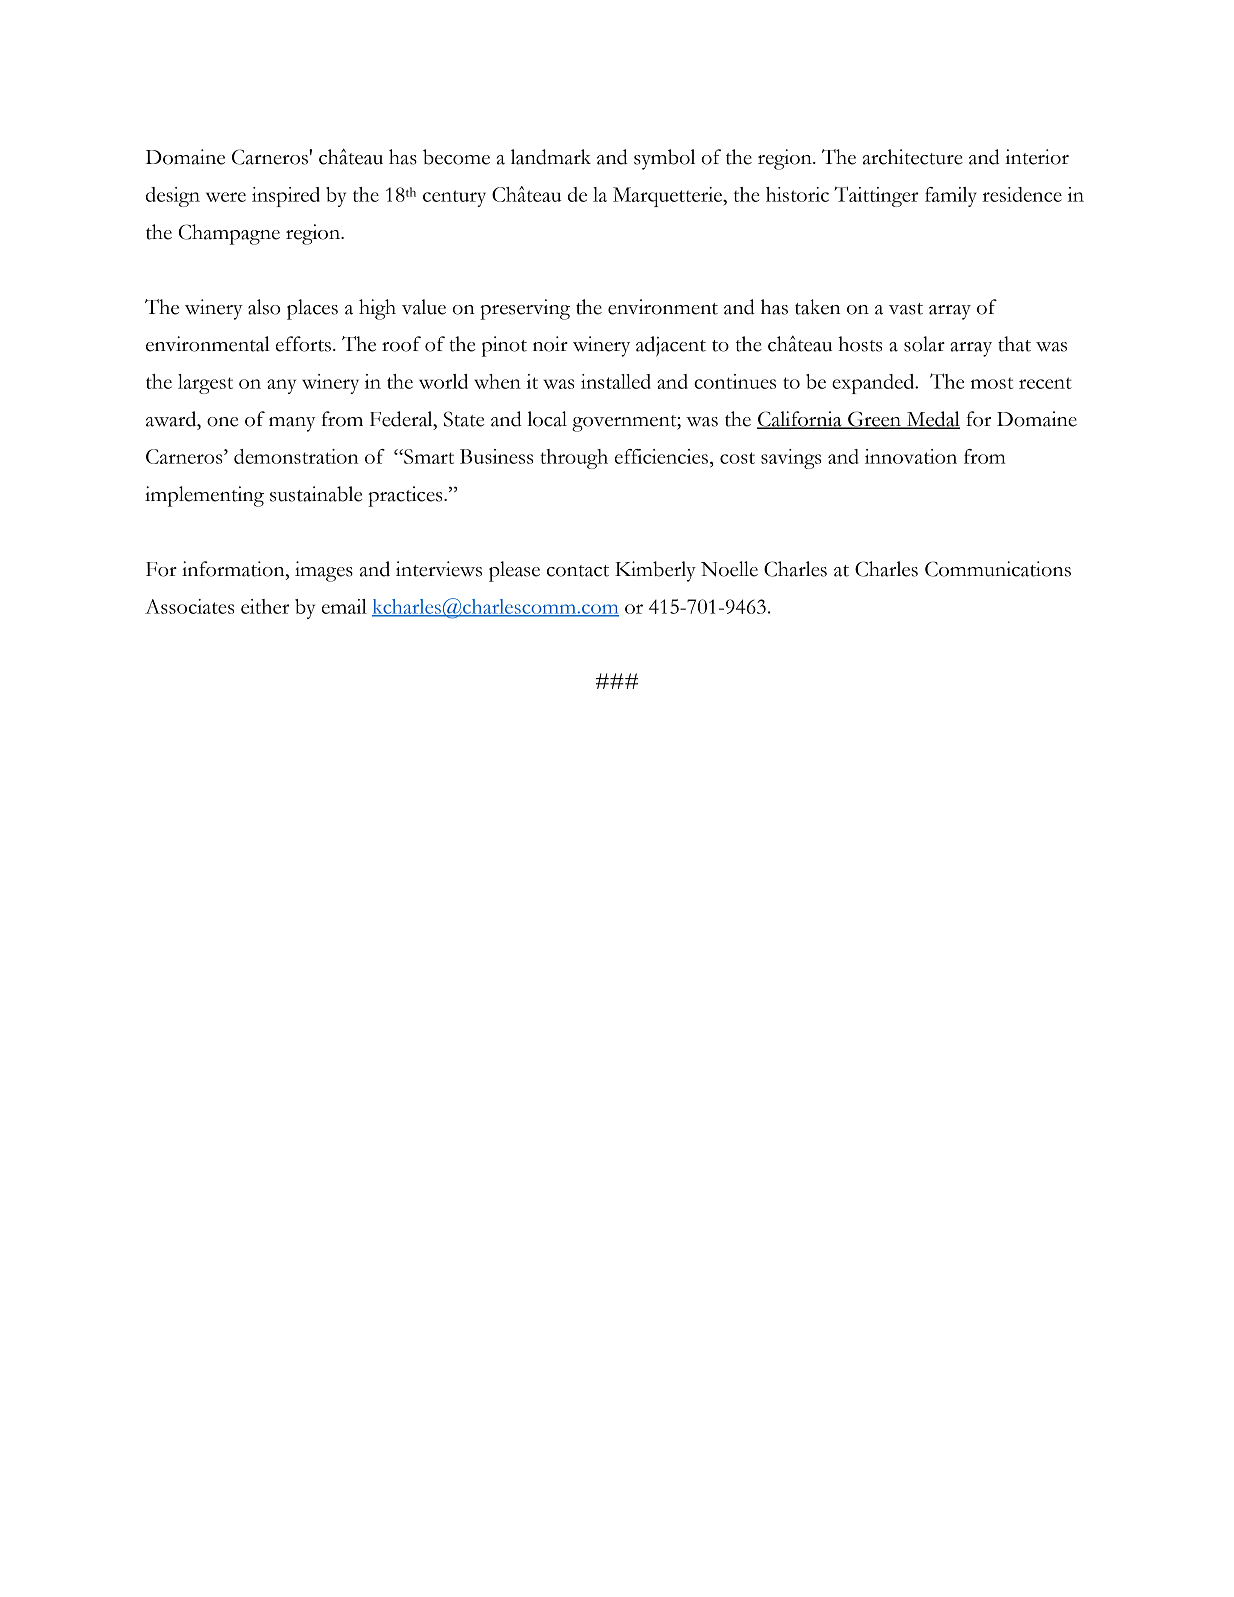  Describe the element at coordinates (992, 383) in the screenshot. I see `most` at that location.
